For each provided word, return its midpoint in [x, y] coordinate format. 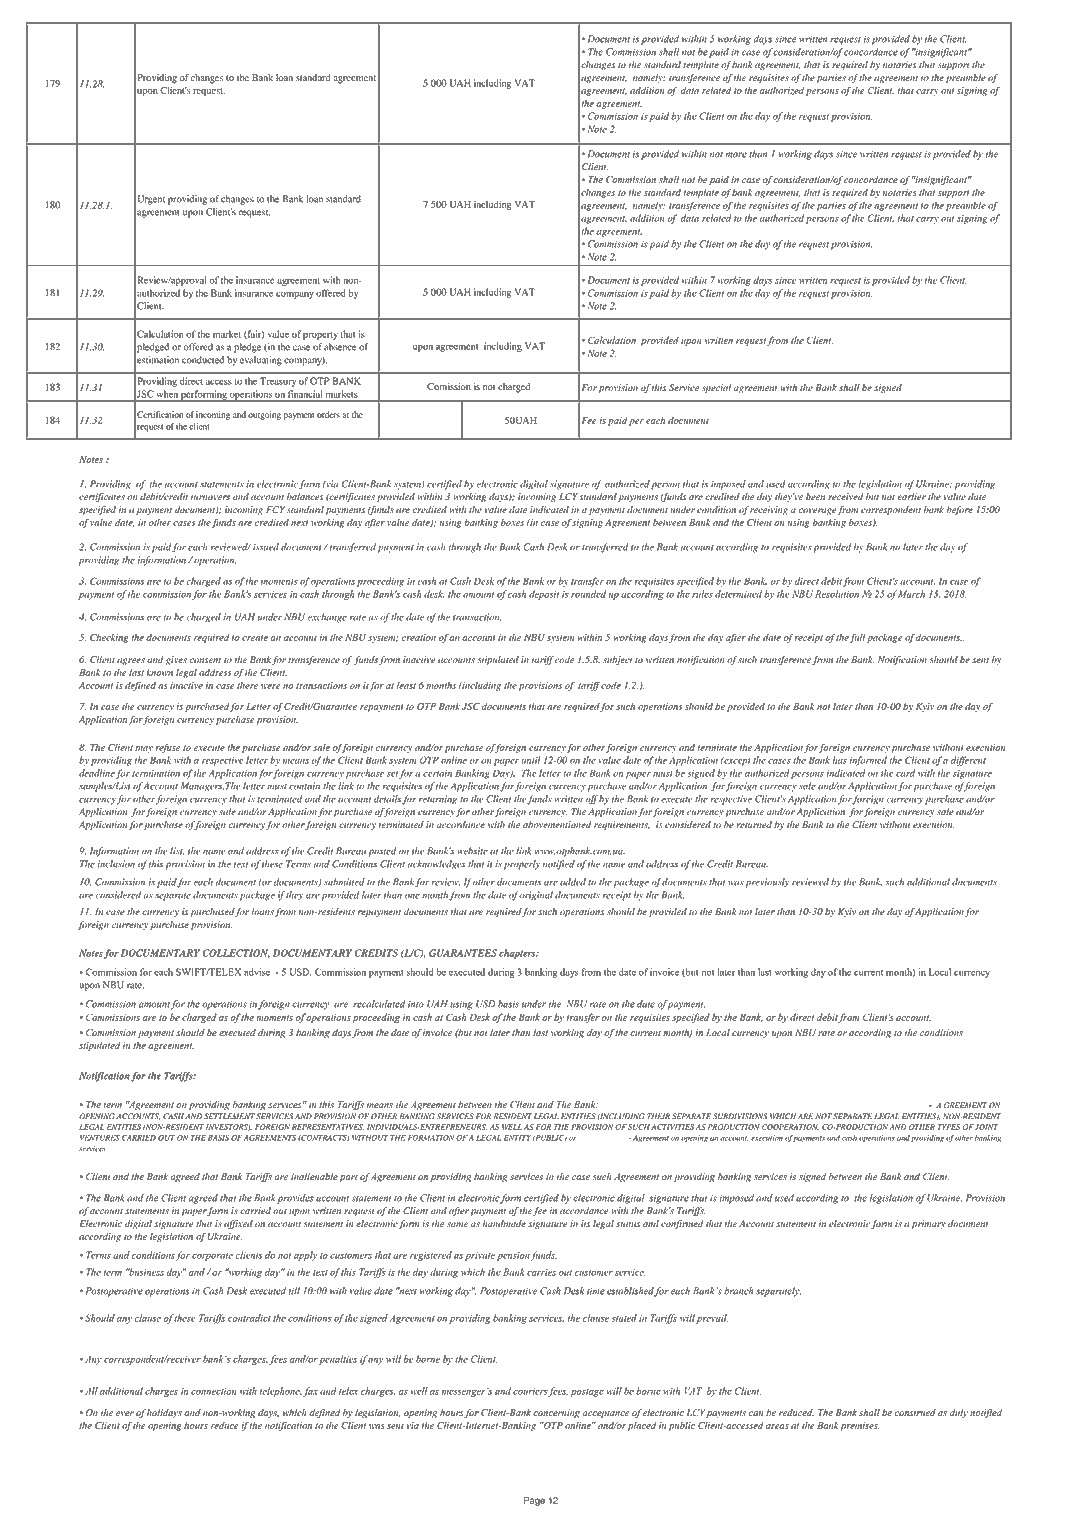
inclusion [116, 864]
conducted [203, 360]
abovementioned [557, 824]
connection [214, 1391]
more [736, 155]
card [905, 773]
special [716, 388]
